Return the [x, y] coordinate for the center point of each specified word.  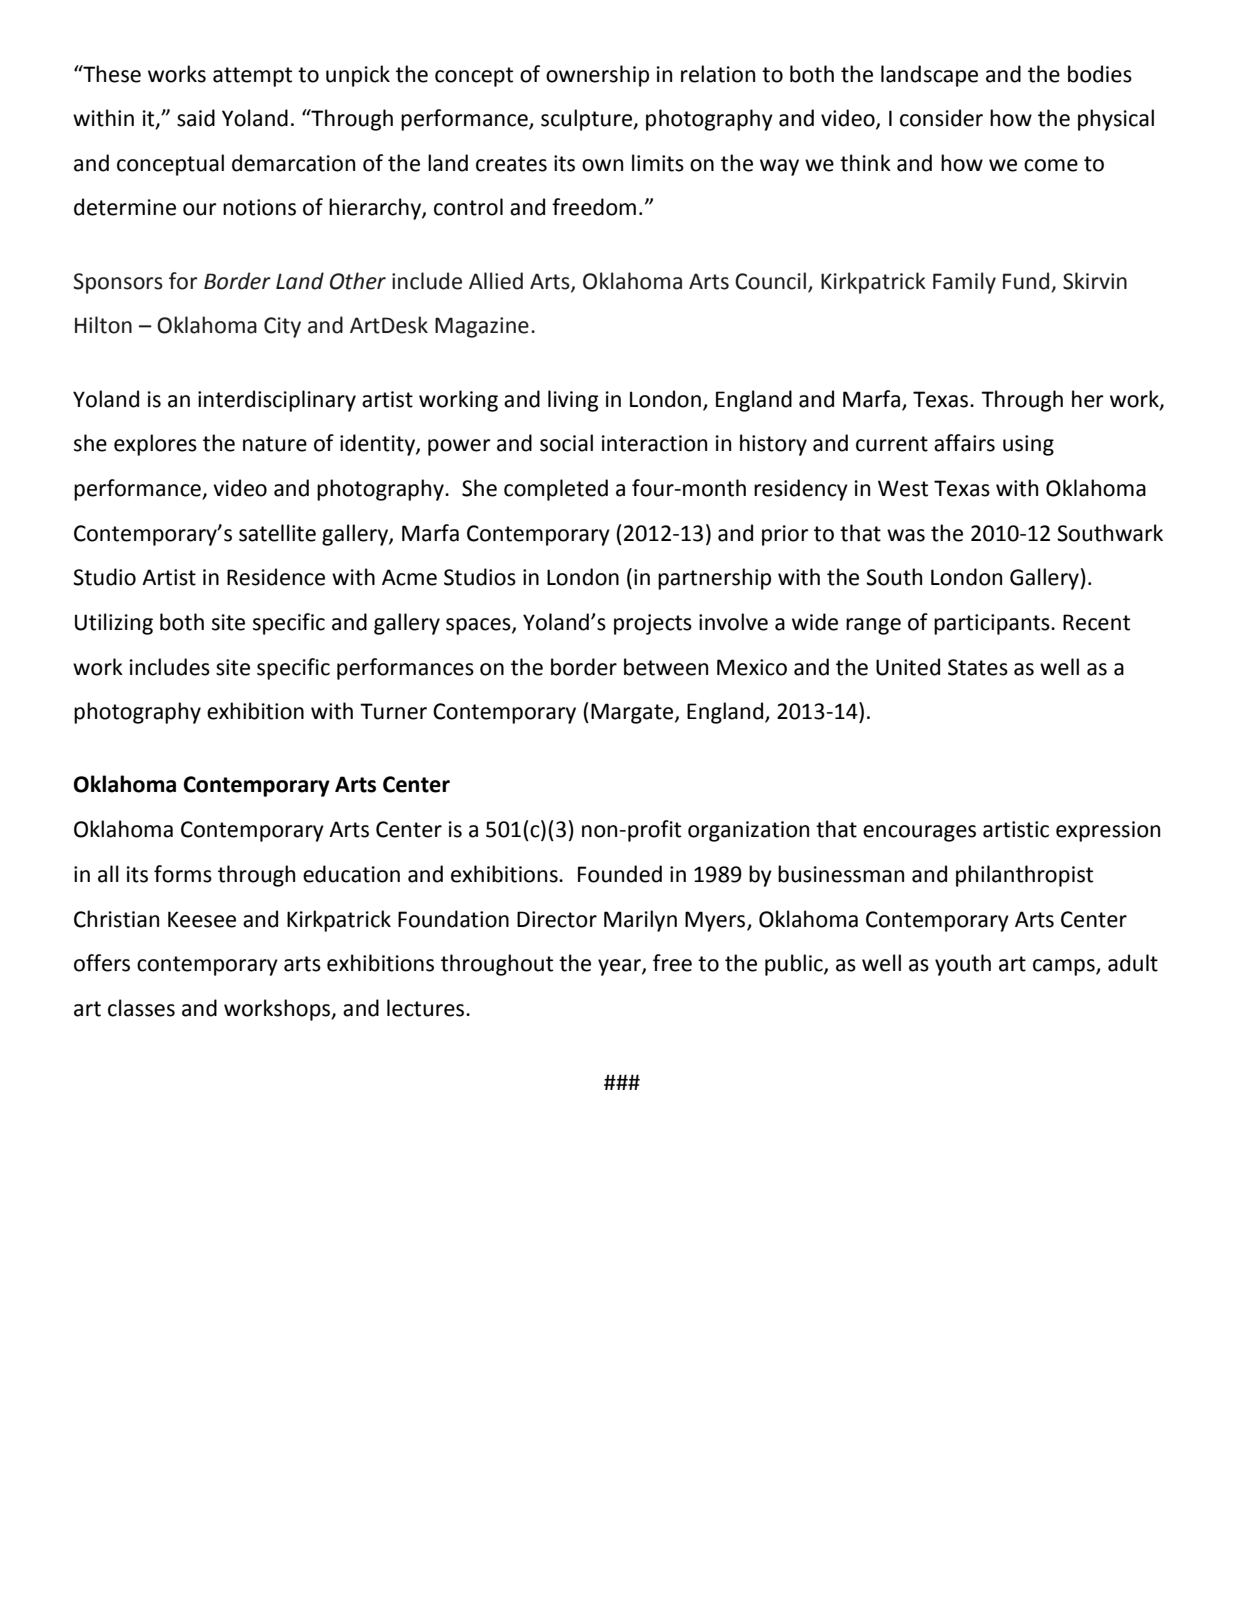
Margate [633, 713]
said [196, 118]
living [573, 401]
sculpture [587, 120]
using [1028, 445]
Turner [393, 711]
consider [941, 118]
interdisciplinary [277, 401]
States [978, 667]
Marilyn [640, 921]
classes [141, 1008]
